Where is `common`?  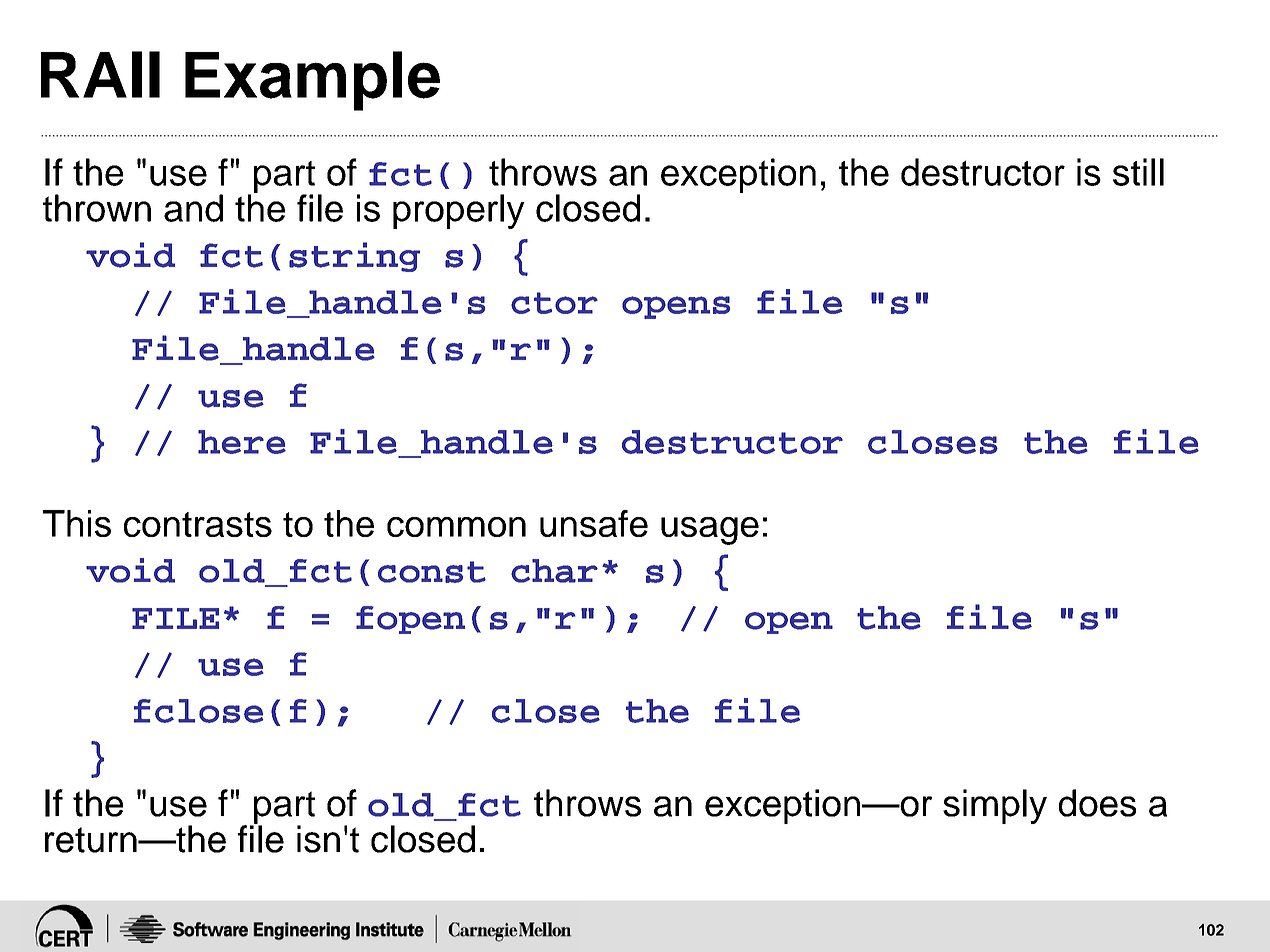 common is located at coordinates (456, 527).
